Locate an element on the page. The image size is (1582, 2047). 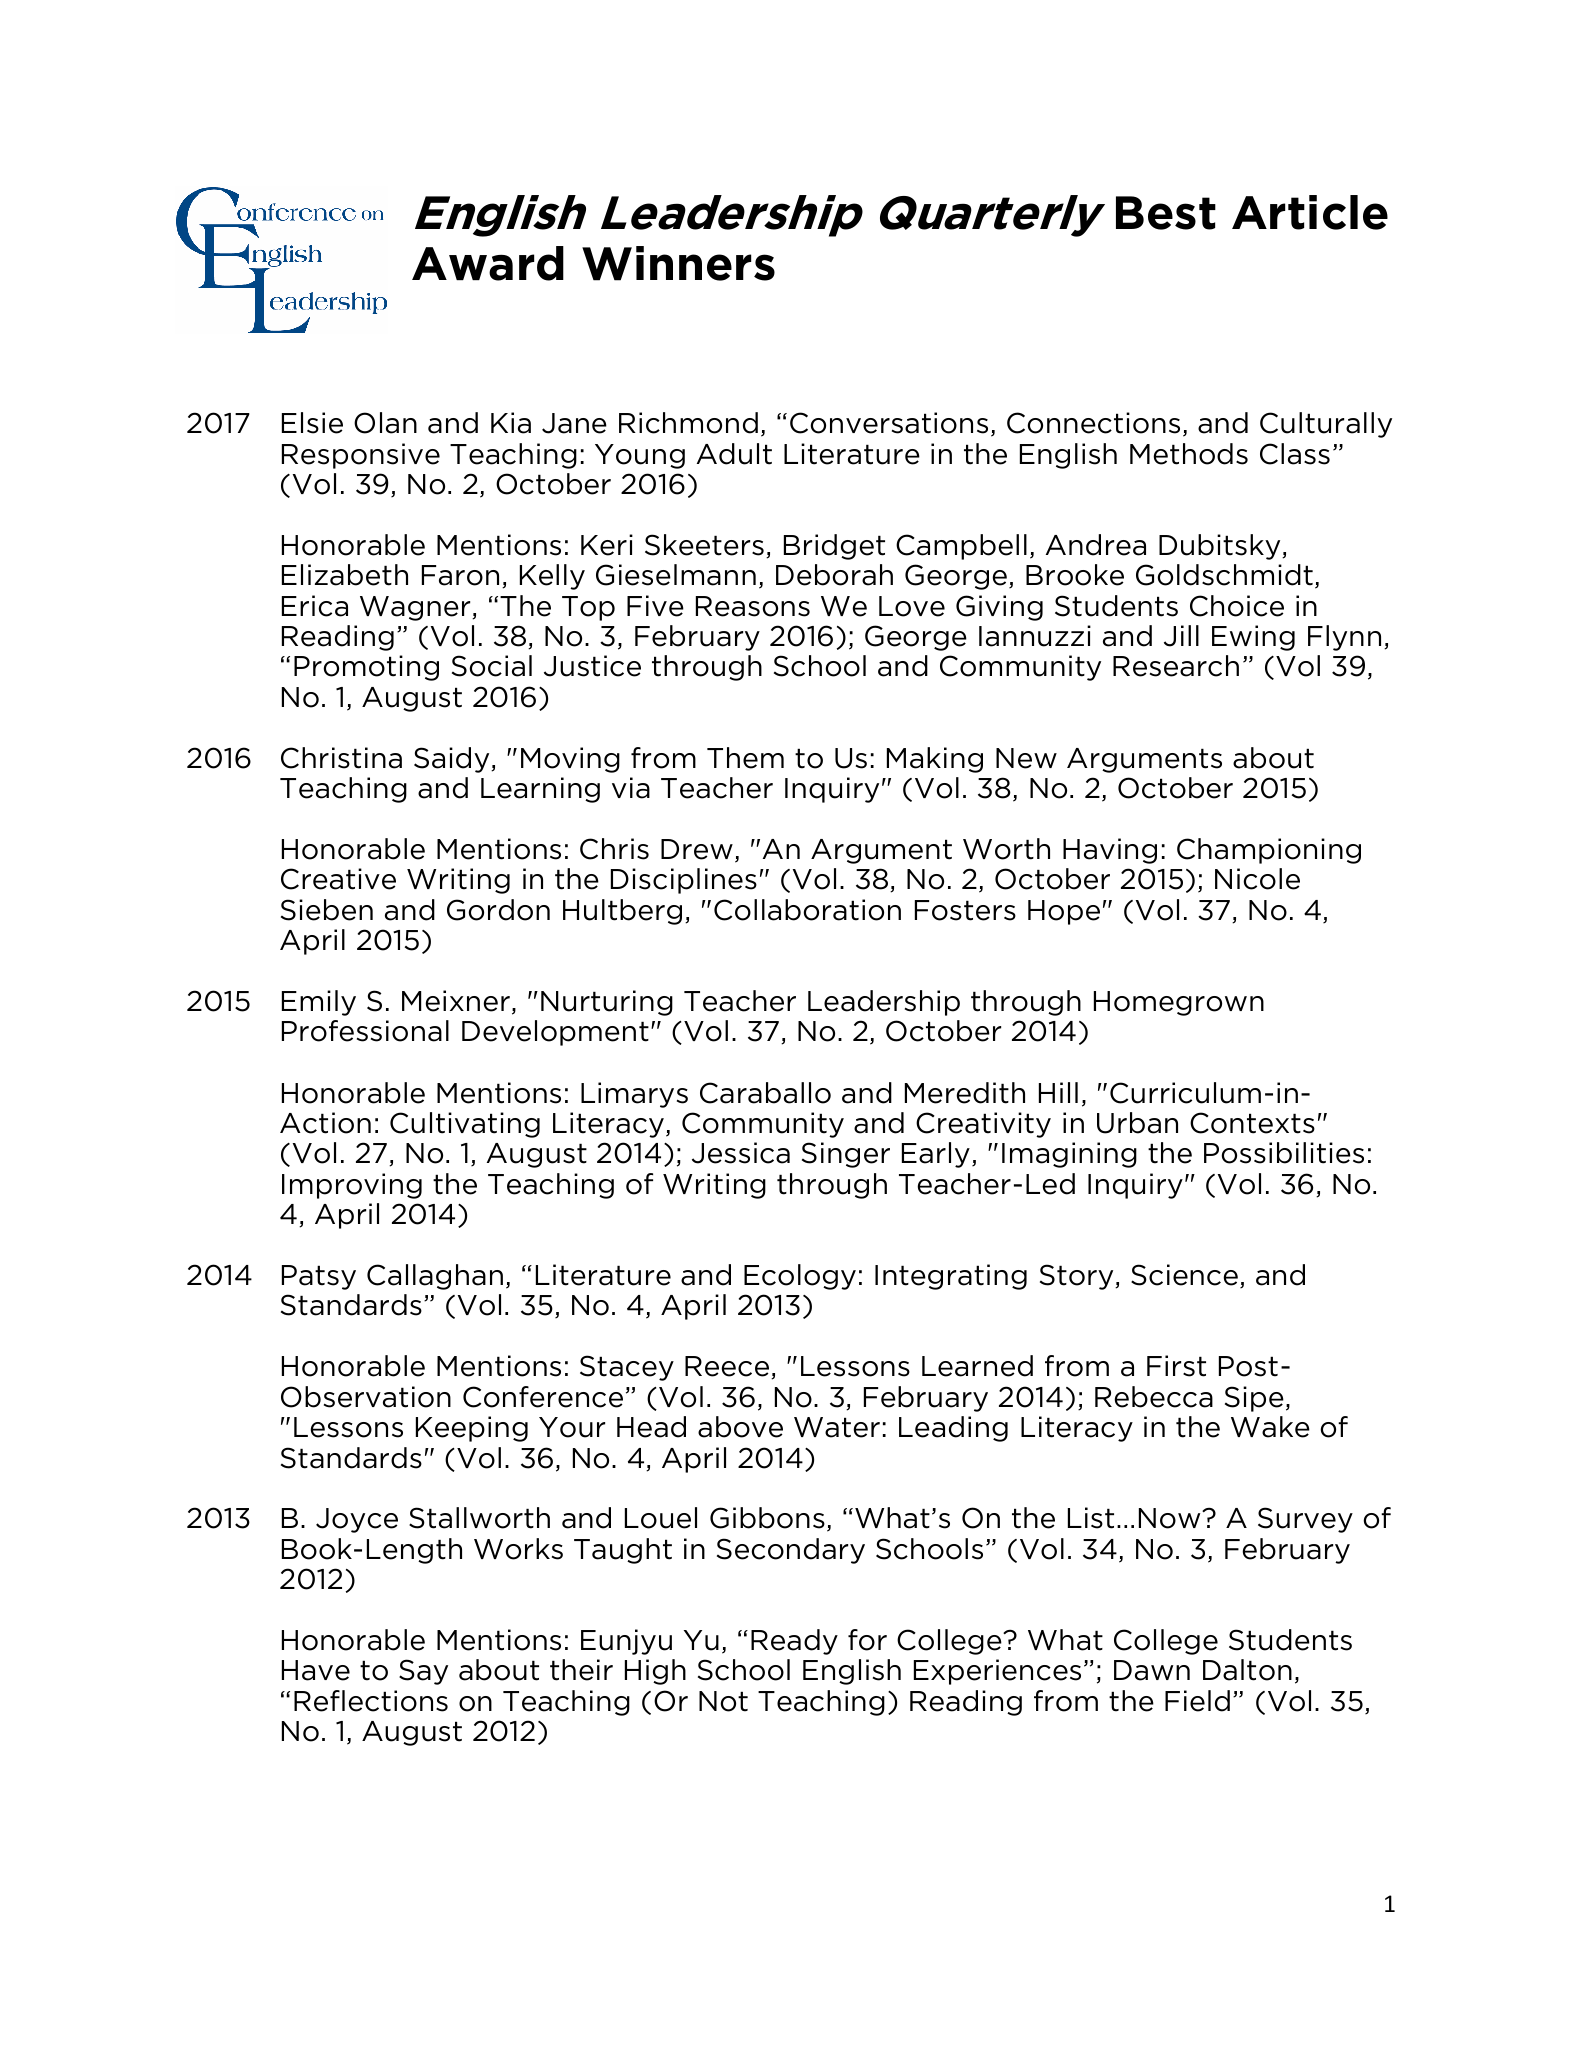
Dalton is located at coordinates (1247, 1670).
